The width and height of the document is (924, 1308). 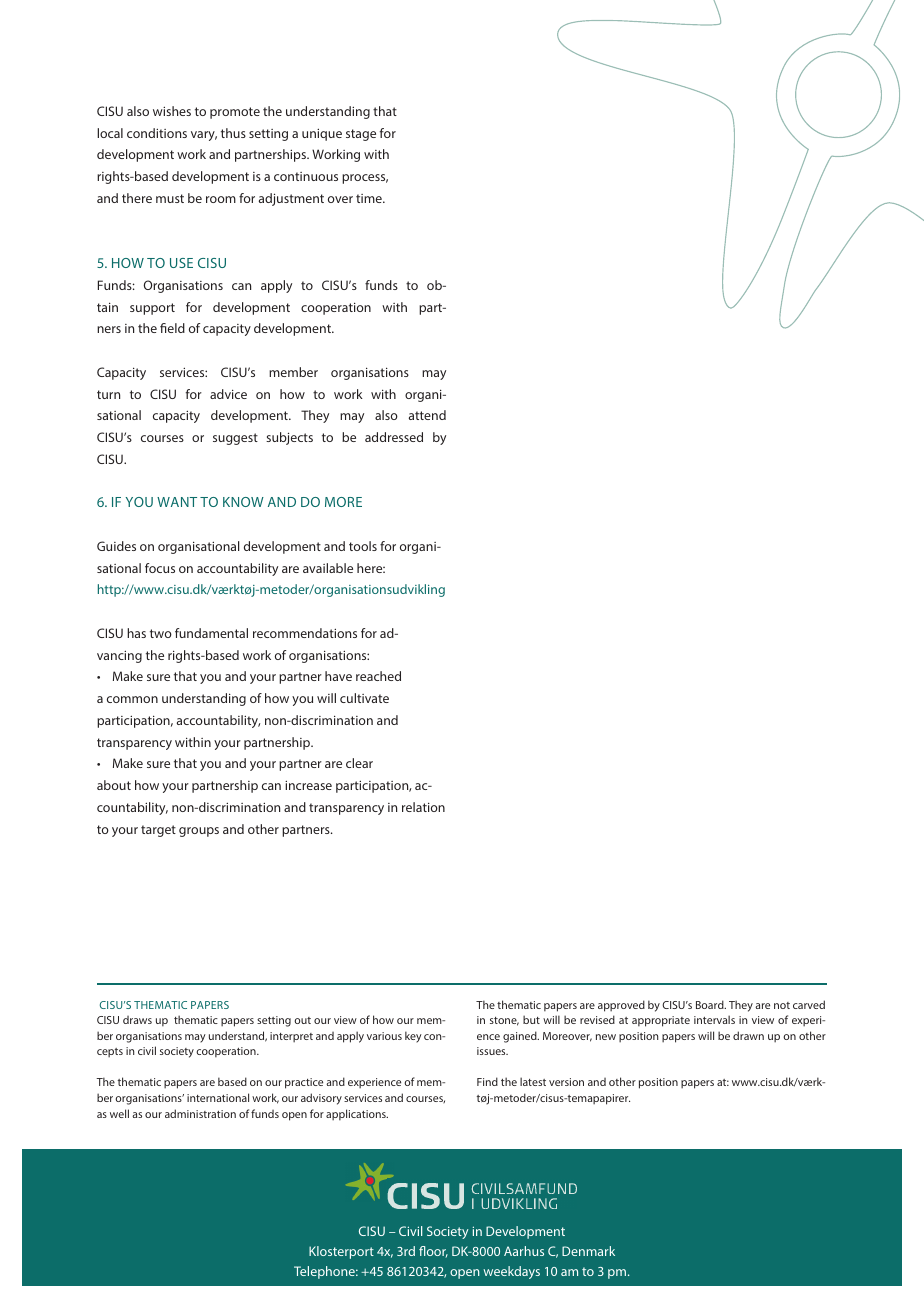 I want to click on stage, so click(x=361, y=135).
